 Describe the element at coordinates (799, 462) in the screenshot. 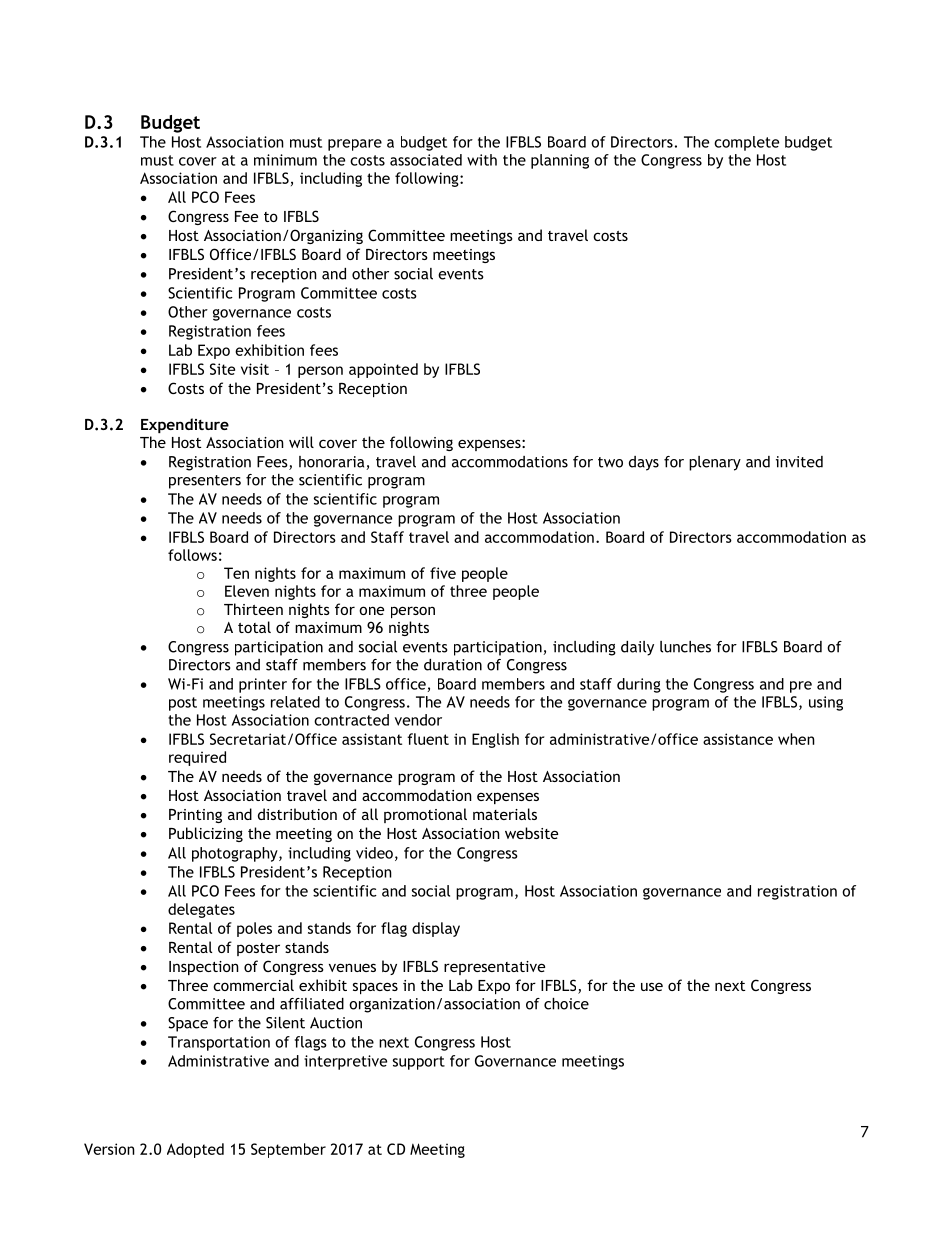

I see `invited` at that location.
